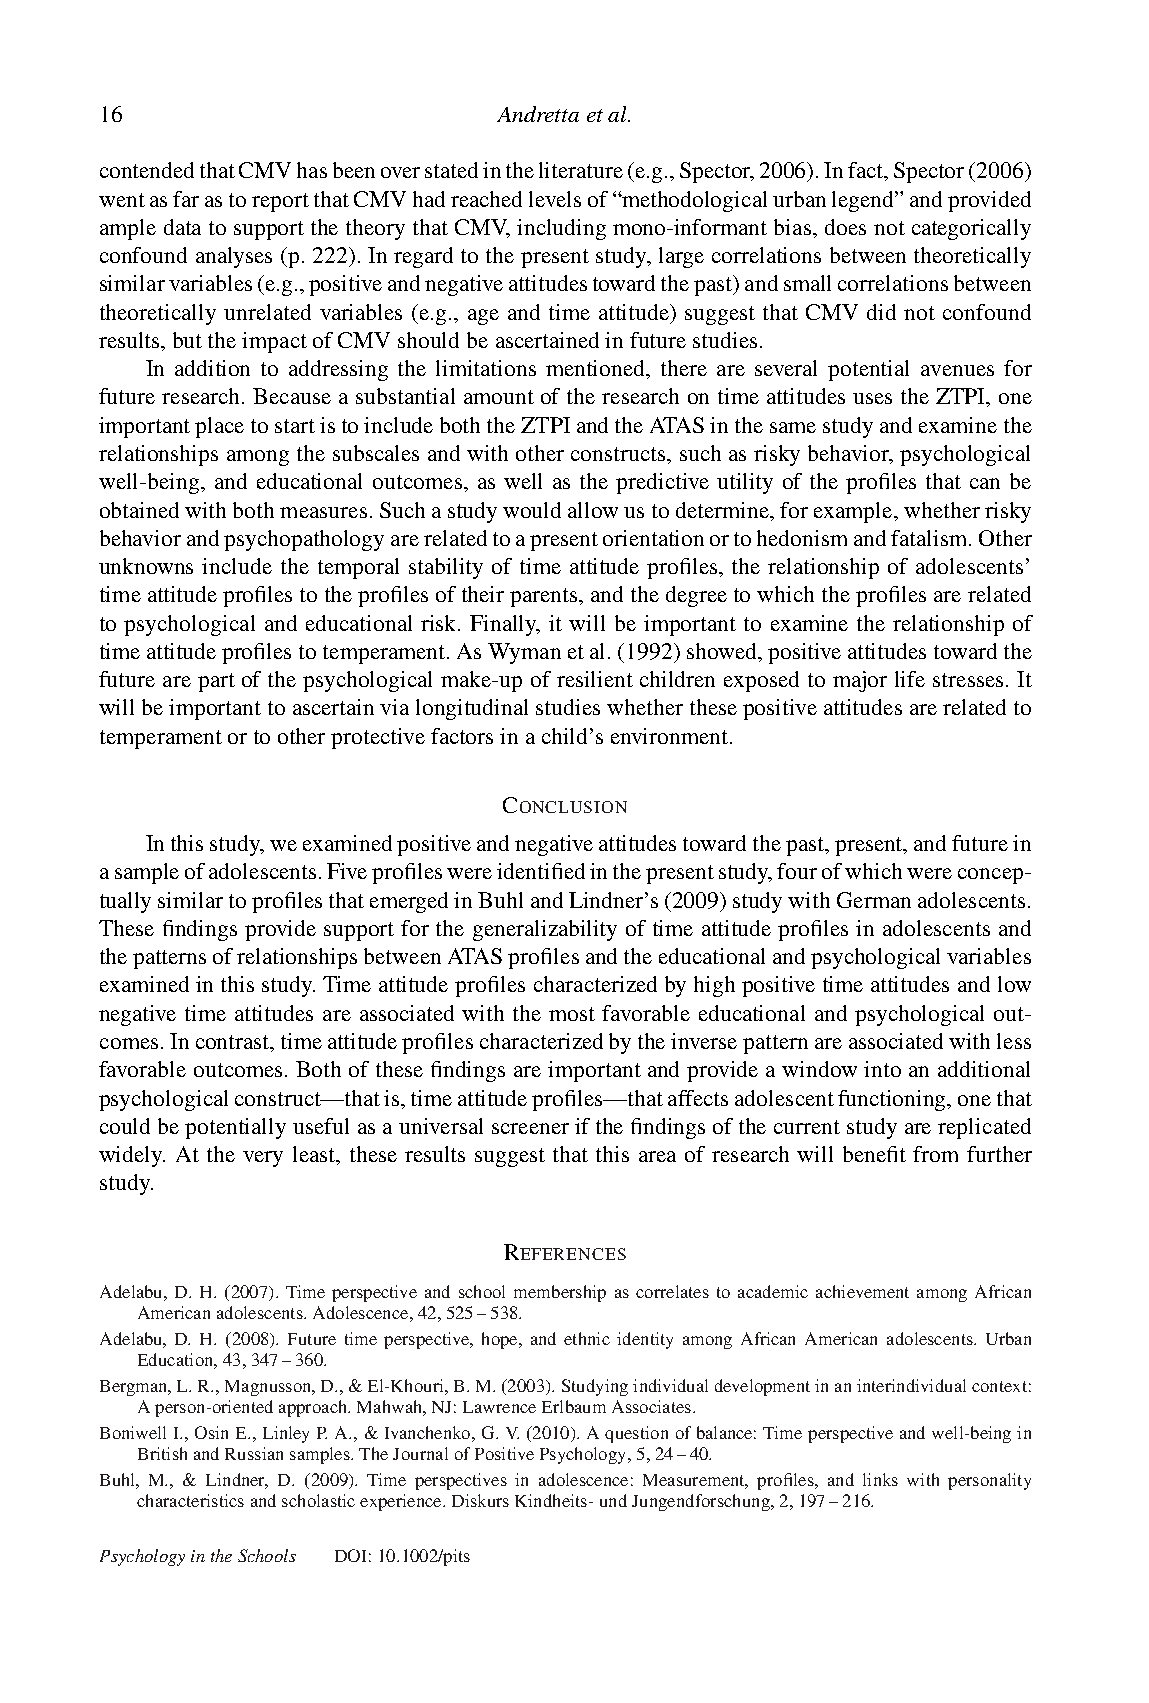  I want to click on does, so click(845, 227).
